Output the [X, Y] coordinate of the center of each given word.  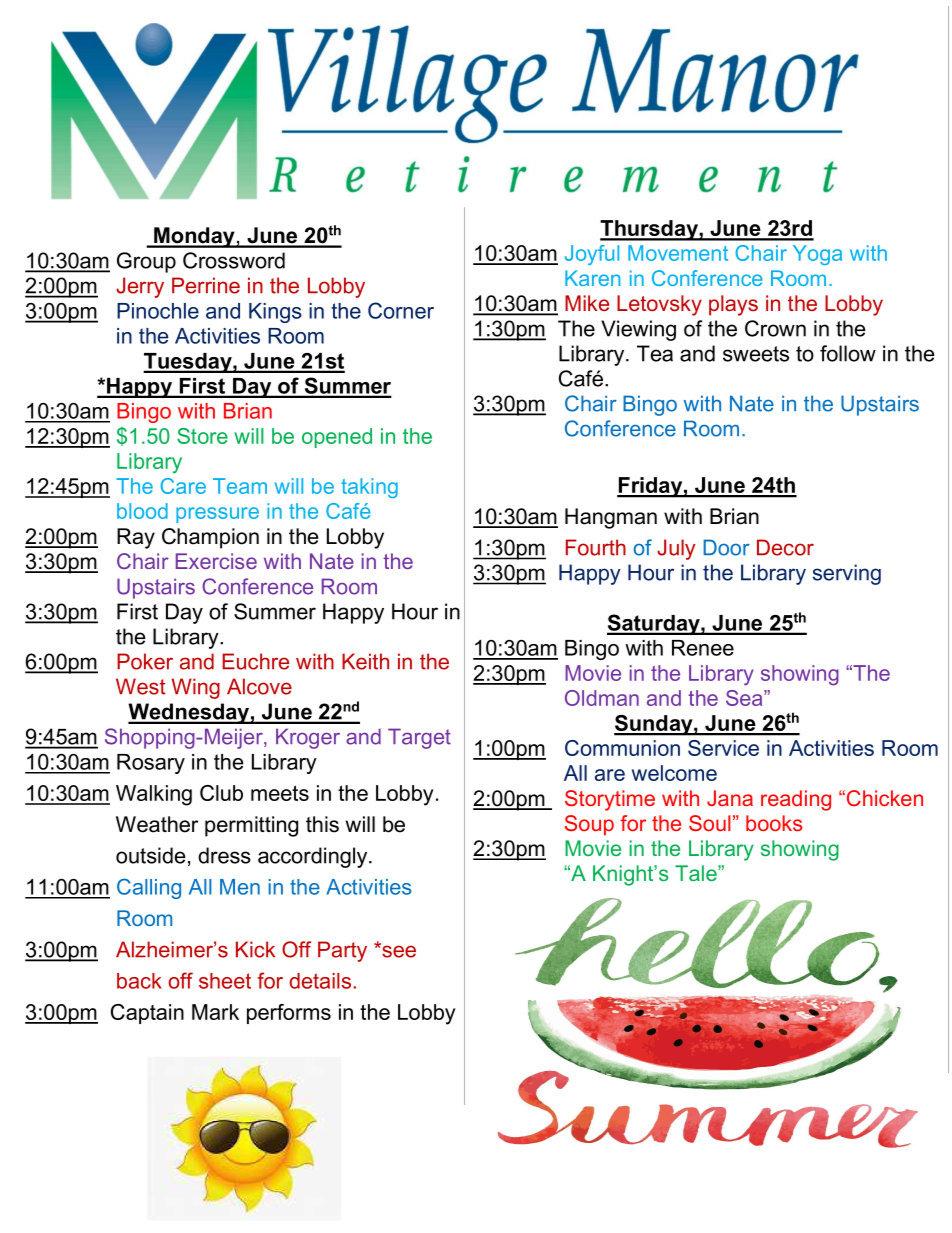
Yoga [817, 255]
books [774, 823]
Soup [589, 825]
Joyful [592, 255]
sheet [225, 981]
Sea [745, 698]
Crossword [234, 260]
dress [224, 855]
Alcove [259, 686]
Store [202, 436]
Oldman [602, 698]
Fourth [596, 547]
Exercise [216, 561]
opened [337, 438]
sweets [756, 354]
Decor [785, 547]
